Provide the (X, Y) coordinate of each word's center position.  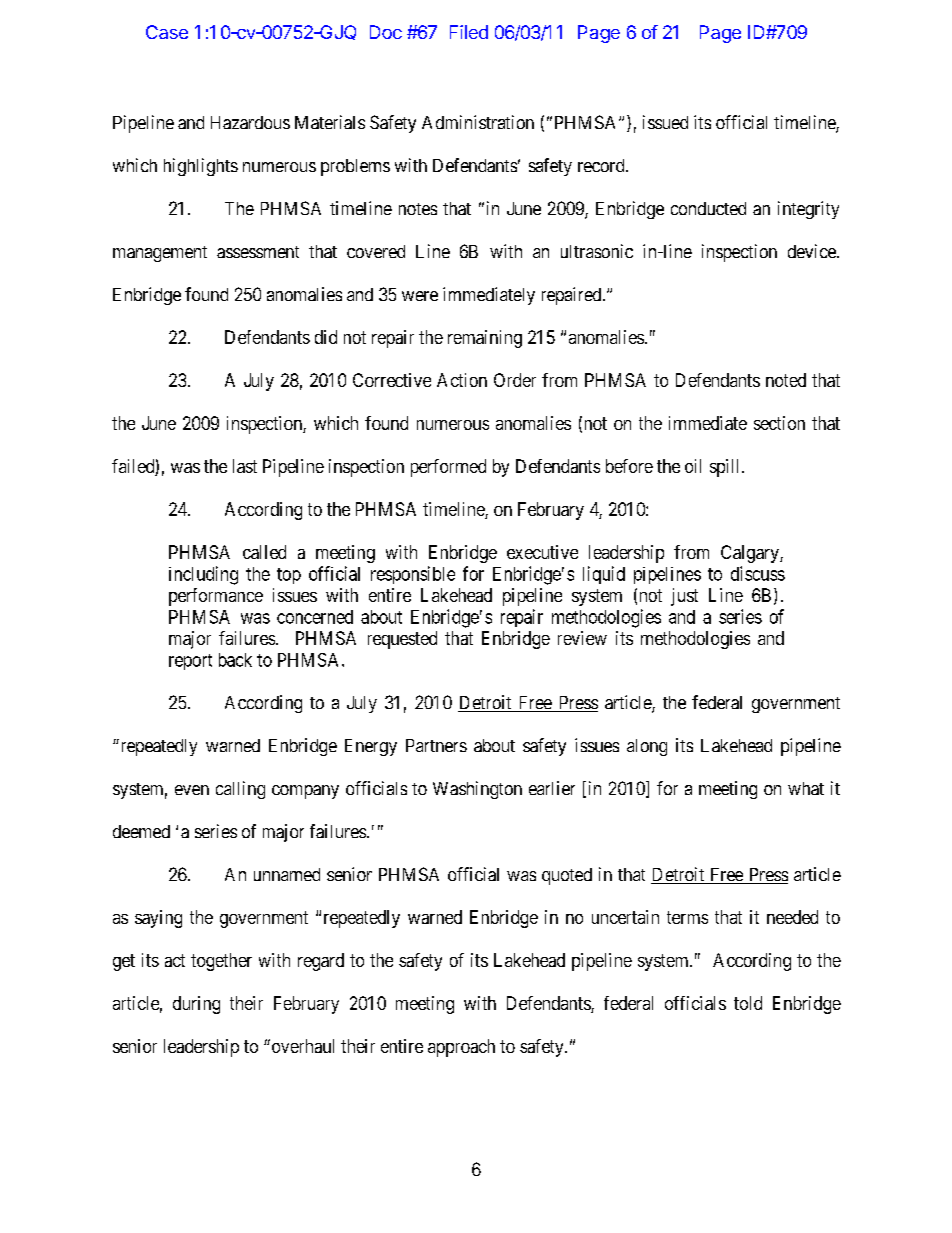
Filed (469, 32)
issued (665, 122)
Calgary (751, 554)
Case (167, 32)
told (748, 1003)
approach (461, 1048)
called (264, 552)
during (196, 1005)
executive (542, 552)
